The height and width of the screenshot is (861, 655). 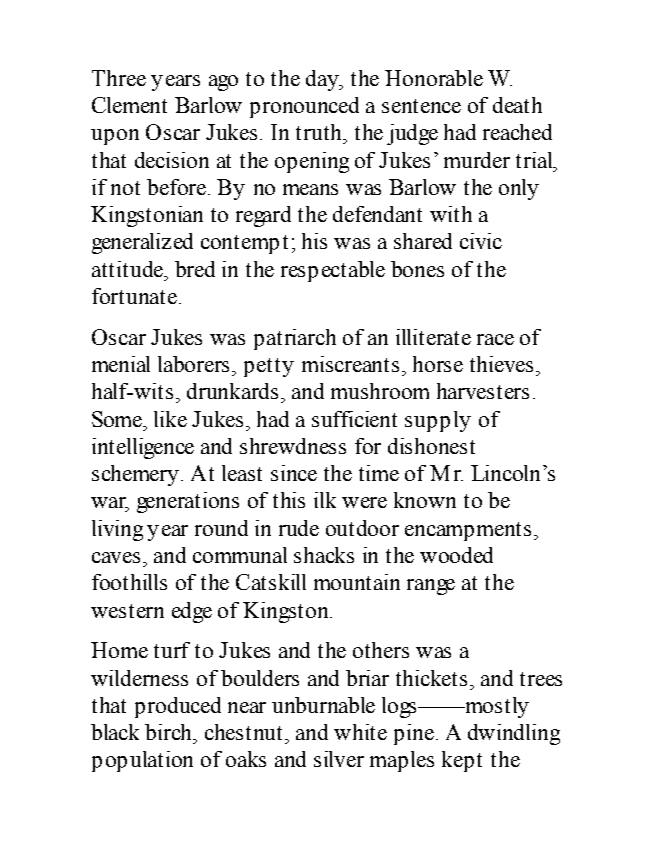 What do you see at coordinates (129, 582) in the screenshot?
I see `foothills` at bounding box center [129, 582].
